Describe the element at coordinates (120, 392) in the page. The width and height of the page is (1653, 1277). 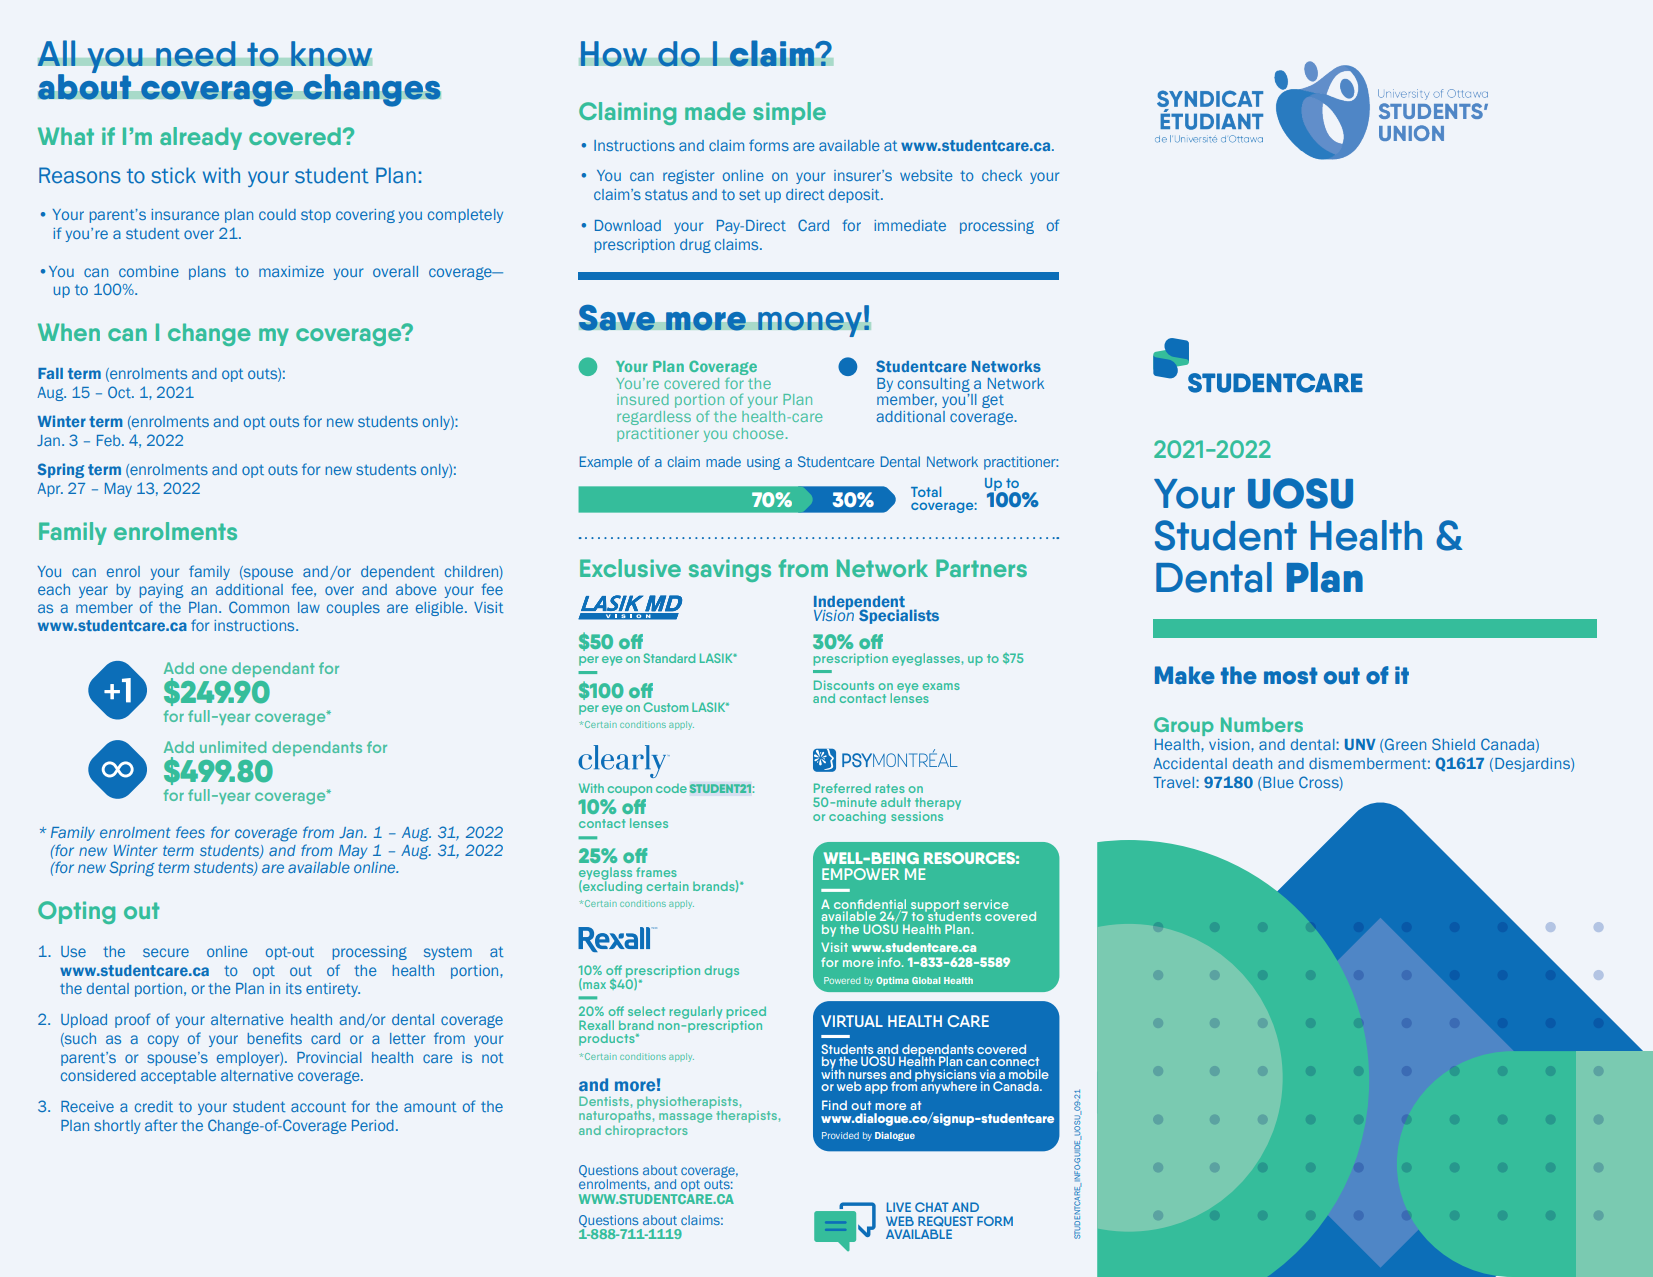
I see `Oct` at that location.
